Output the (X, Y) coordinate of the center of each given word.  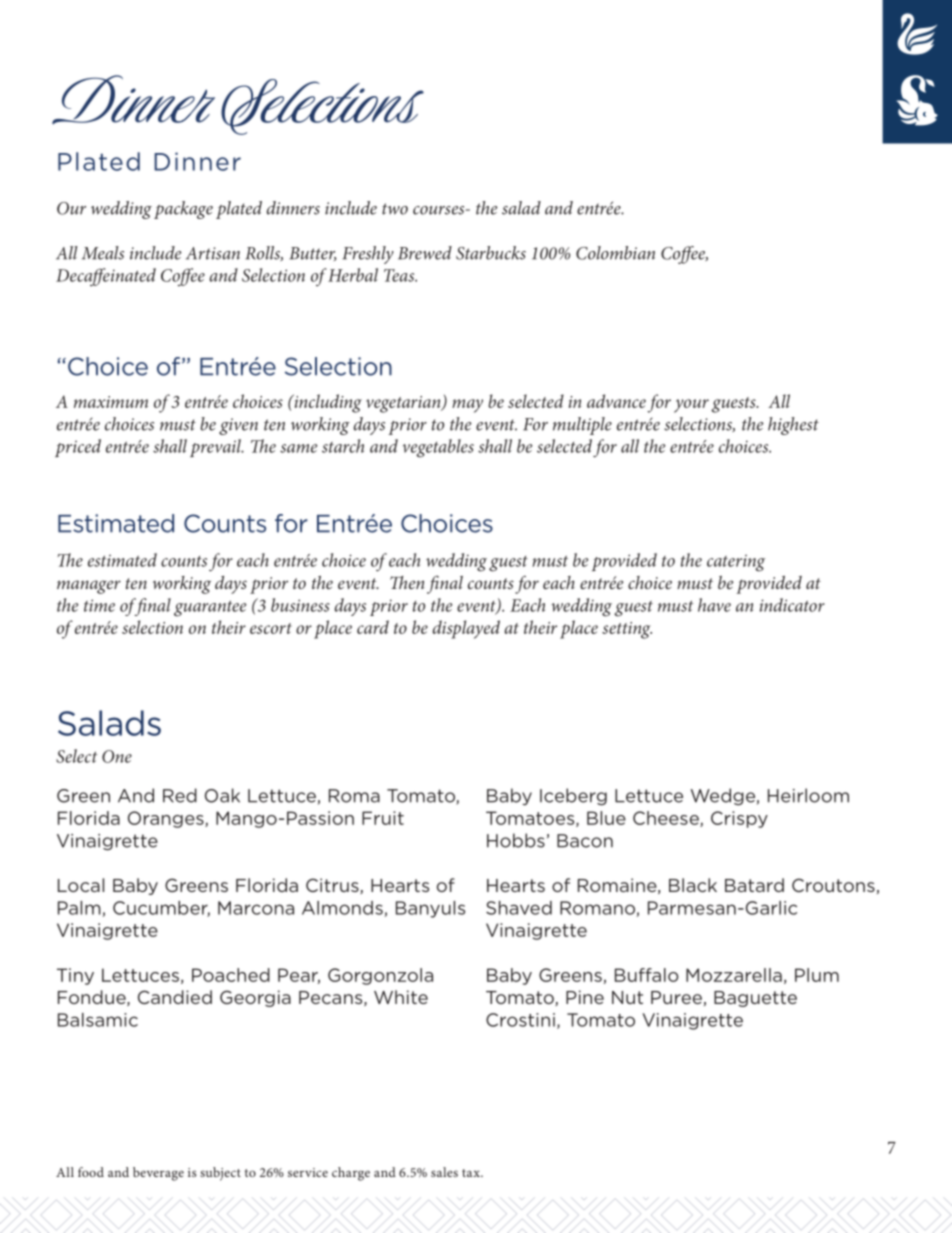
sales (444, 1172)
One (117, 756)
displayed (466, 629)
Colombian (615, 253)
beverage (158, 1174)
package (183, 210)
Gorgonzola (380, 976)
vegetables (438, 448)
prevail (216, 448)
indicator (792, 605)
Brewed (425, 253)
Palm (79, 908)
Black (693, 885)
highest (793, 426)
